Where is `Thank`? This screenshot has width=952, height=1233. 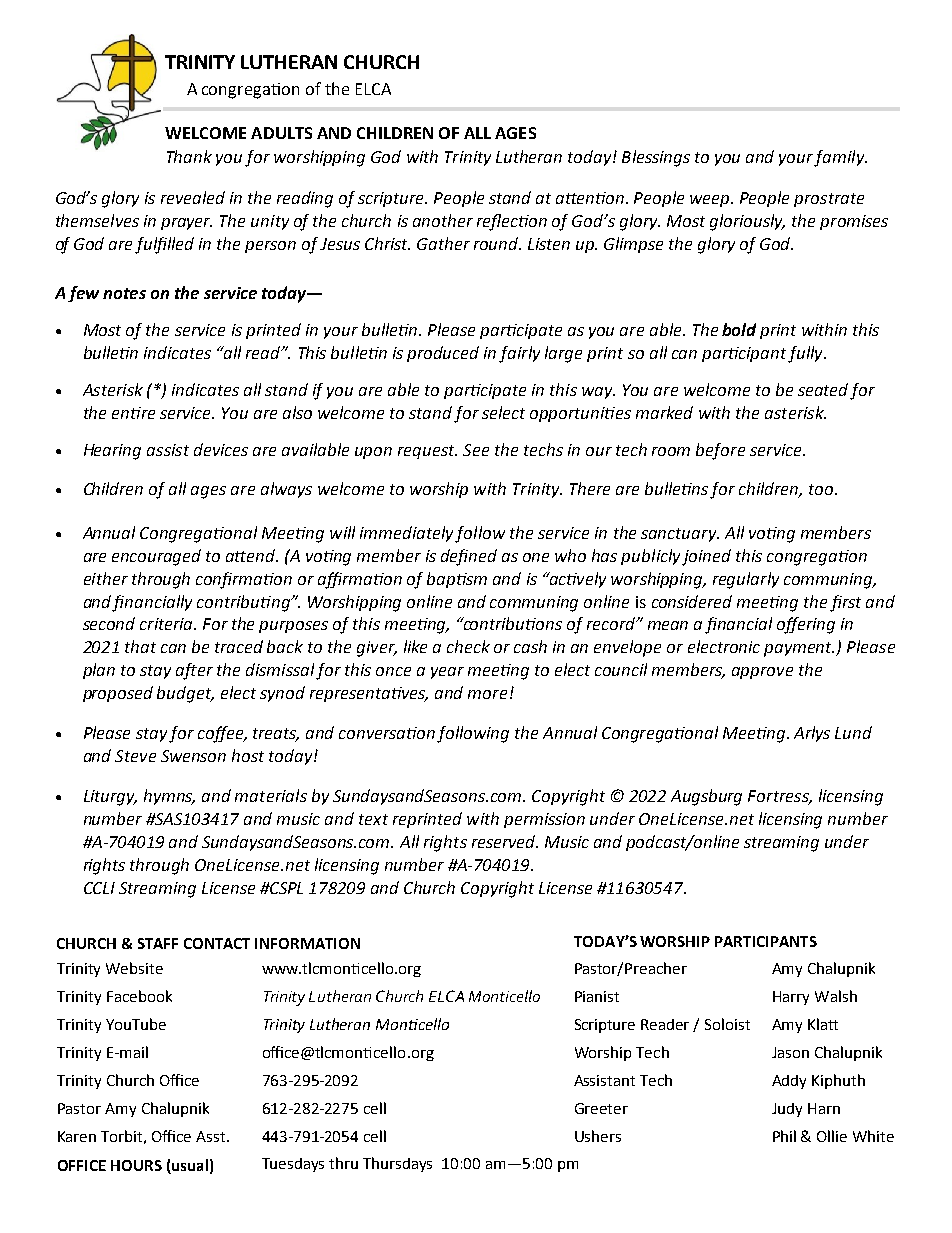 Thank is located at coordinates (189, 156).
